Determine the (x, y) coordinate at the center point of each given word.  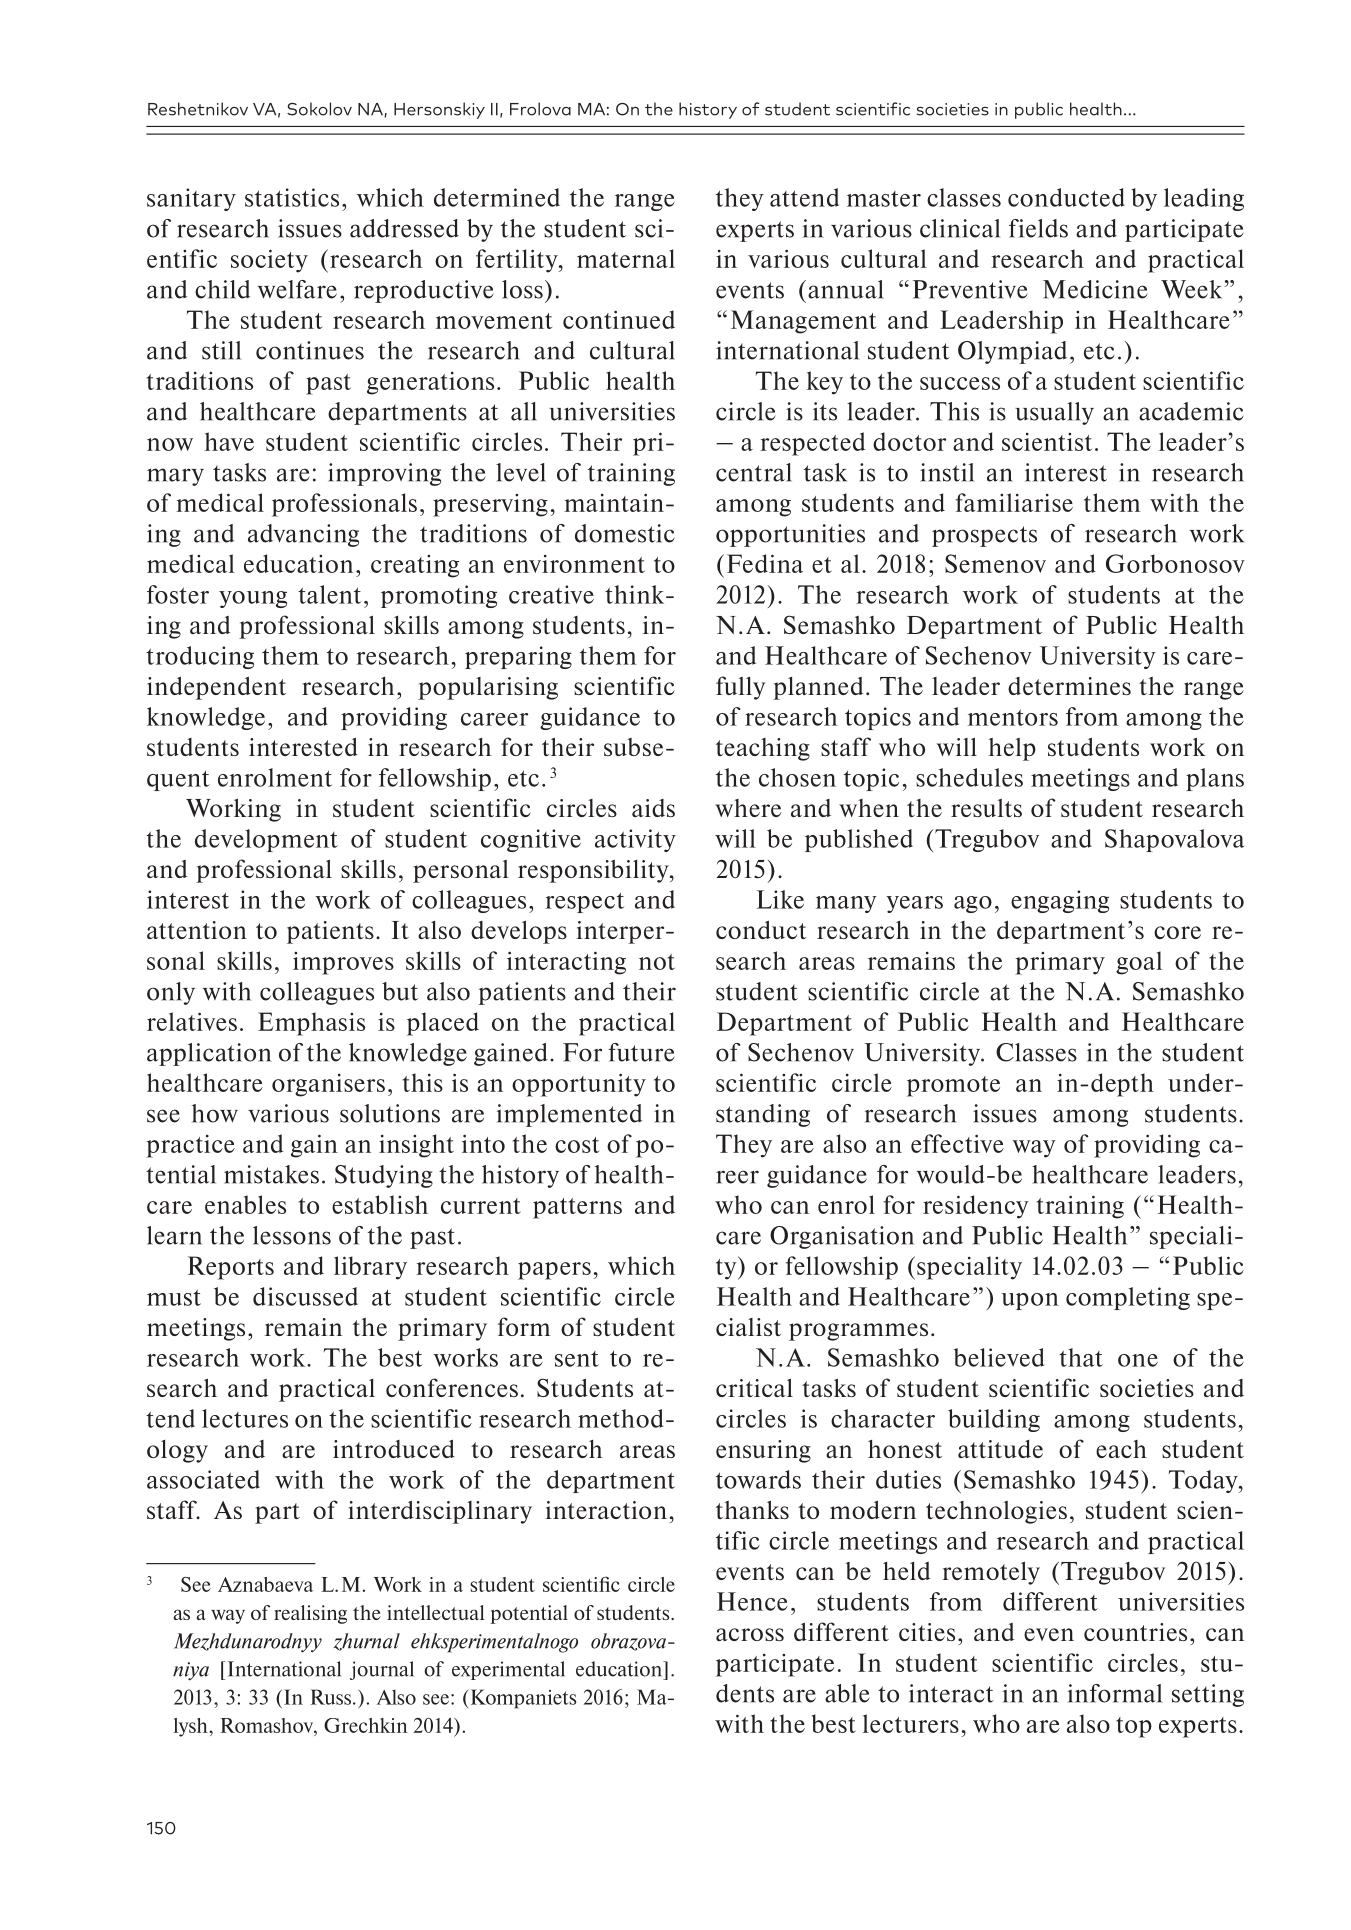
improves (343, 963)
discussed (305, 1296)
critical (754, 1387)
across (750, 1634)
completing (1128, 1298)
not (657, 962)
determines (1069, 686)
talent (329, 594)
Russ (330, 1697)
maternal (626, 258)
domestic (625, 533)
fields (1038, 228)
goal (1139, 963)
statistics (292, 197)
